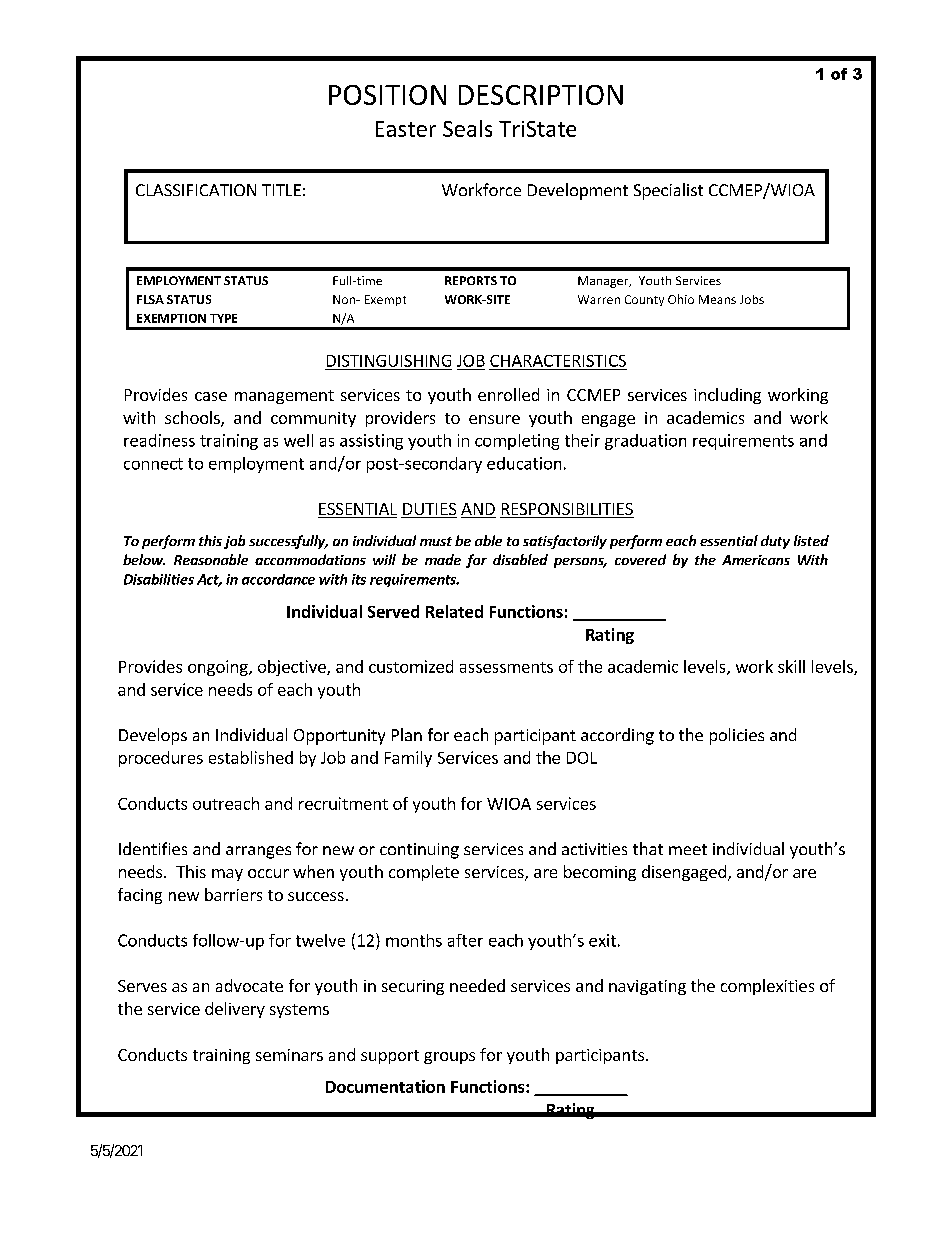 This document has height=1233, width=952. I want to click on CLASSIFICATION, so click(196, 190).
